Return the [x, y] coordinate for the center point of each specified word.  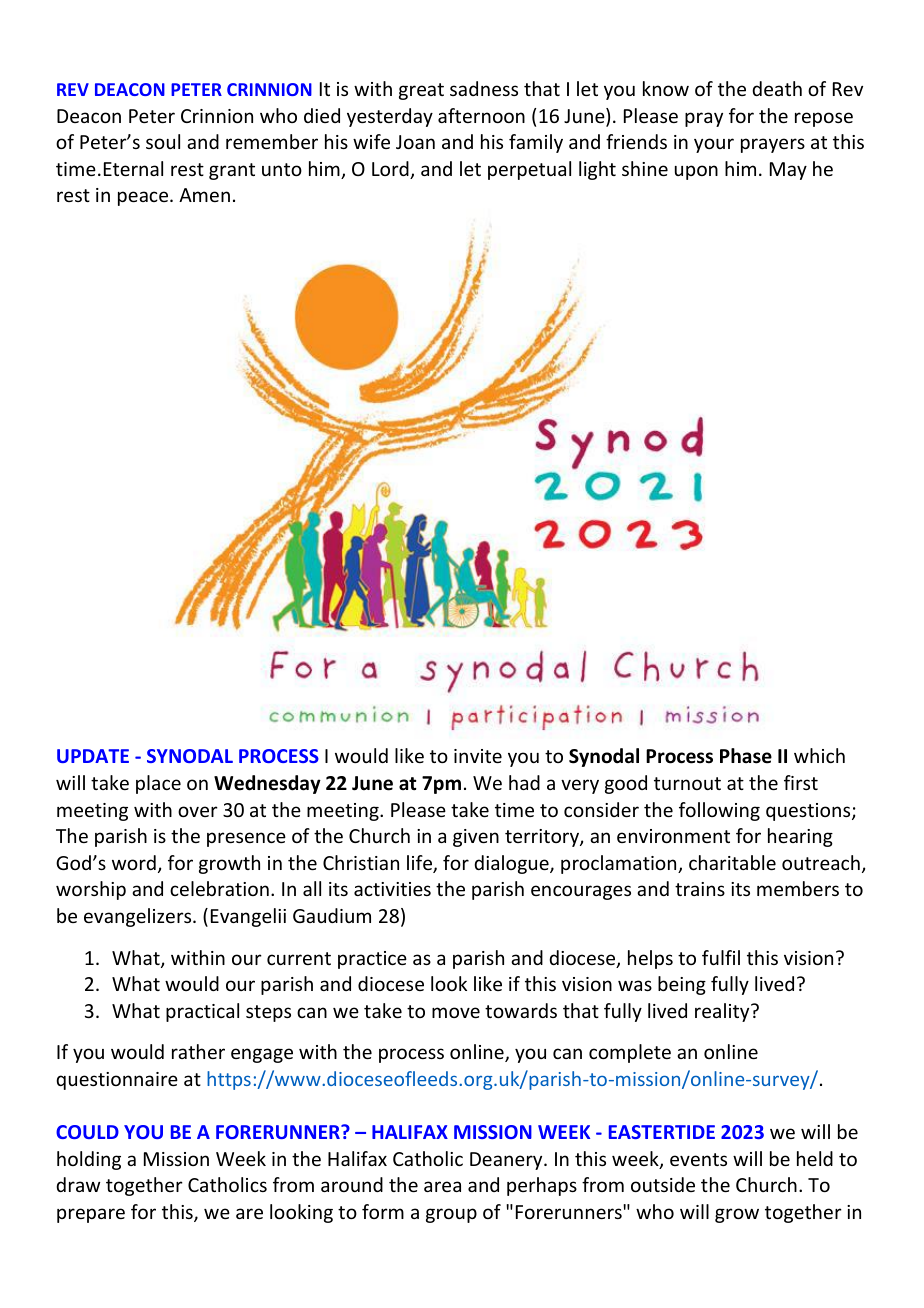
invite [478, 756]
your [714, 145]
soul [163, 141]
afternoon [481, 115]
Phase [746, 756]
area [442, 1186]
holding [89, 1160]
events [698, 1159]
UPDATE [93, 756]
